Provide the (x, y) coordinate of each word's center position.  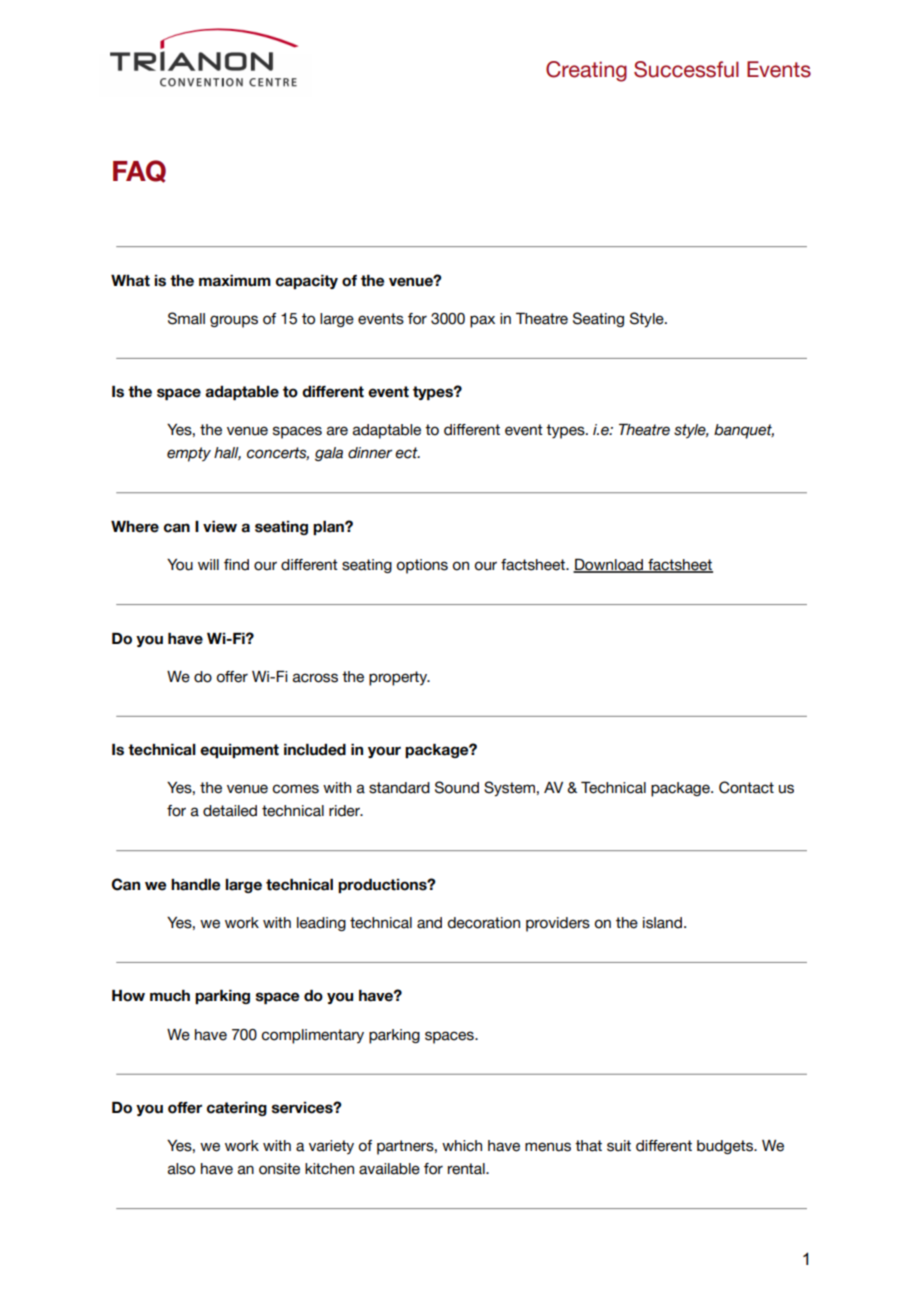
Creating (586, 71)
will (208, 564)
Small (186, 318)
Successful (686, 69)
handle (195, 885)
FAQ (139, 171)
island (662, 923)
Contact (746, 787)
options (422, 566)
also (181, 1169)
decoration (484, 923)
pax (482, 321)
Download (609, 565)
